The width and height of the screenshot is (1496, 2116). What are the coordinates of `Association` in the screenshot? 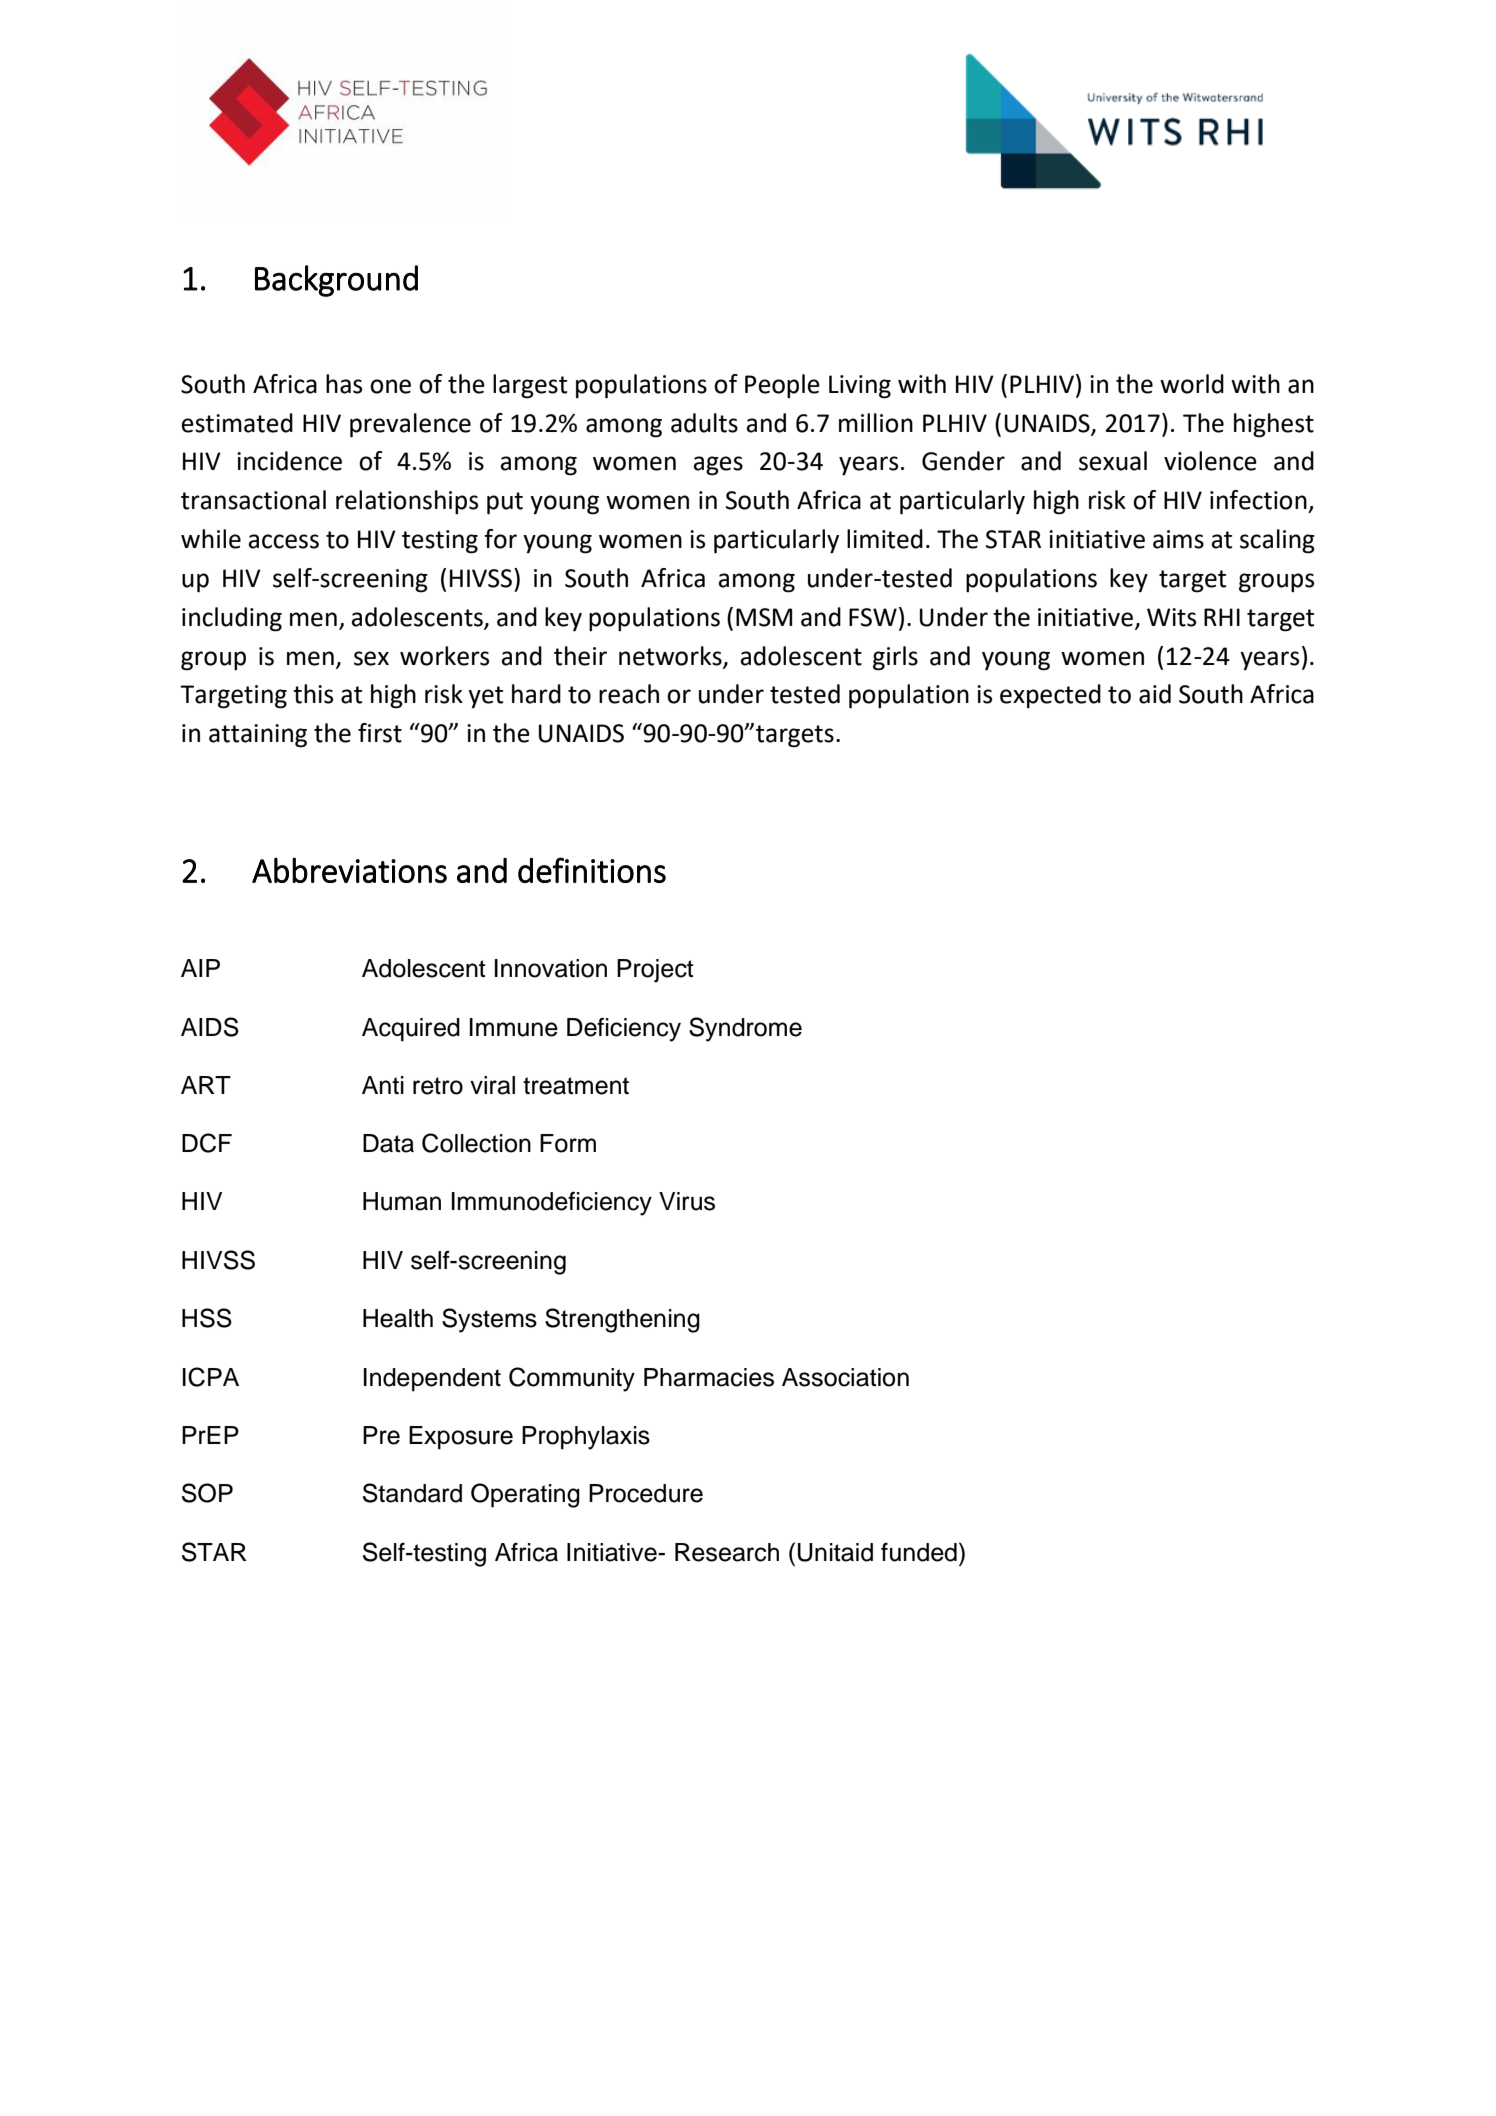 It's located at (845, 1377).
